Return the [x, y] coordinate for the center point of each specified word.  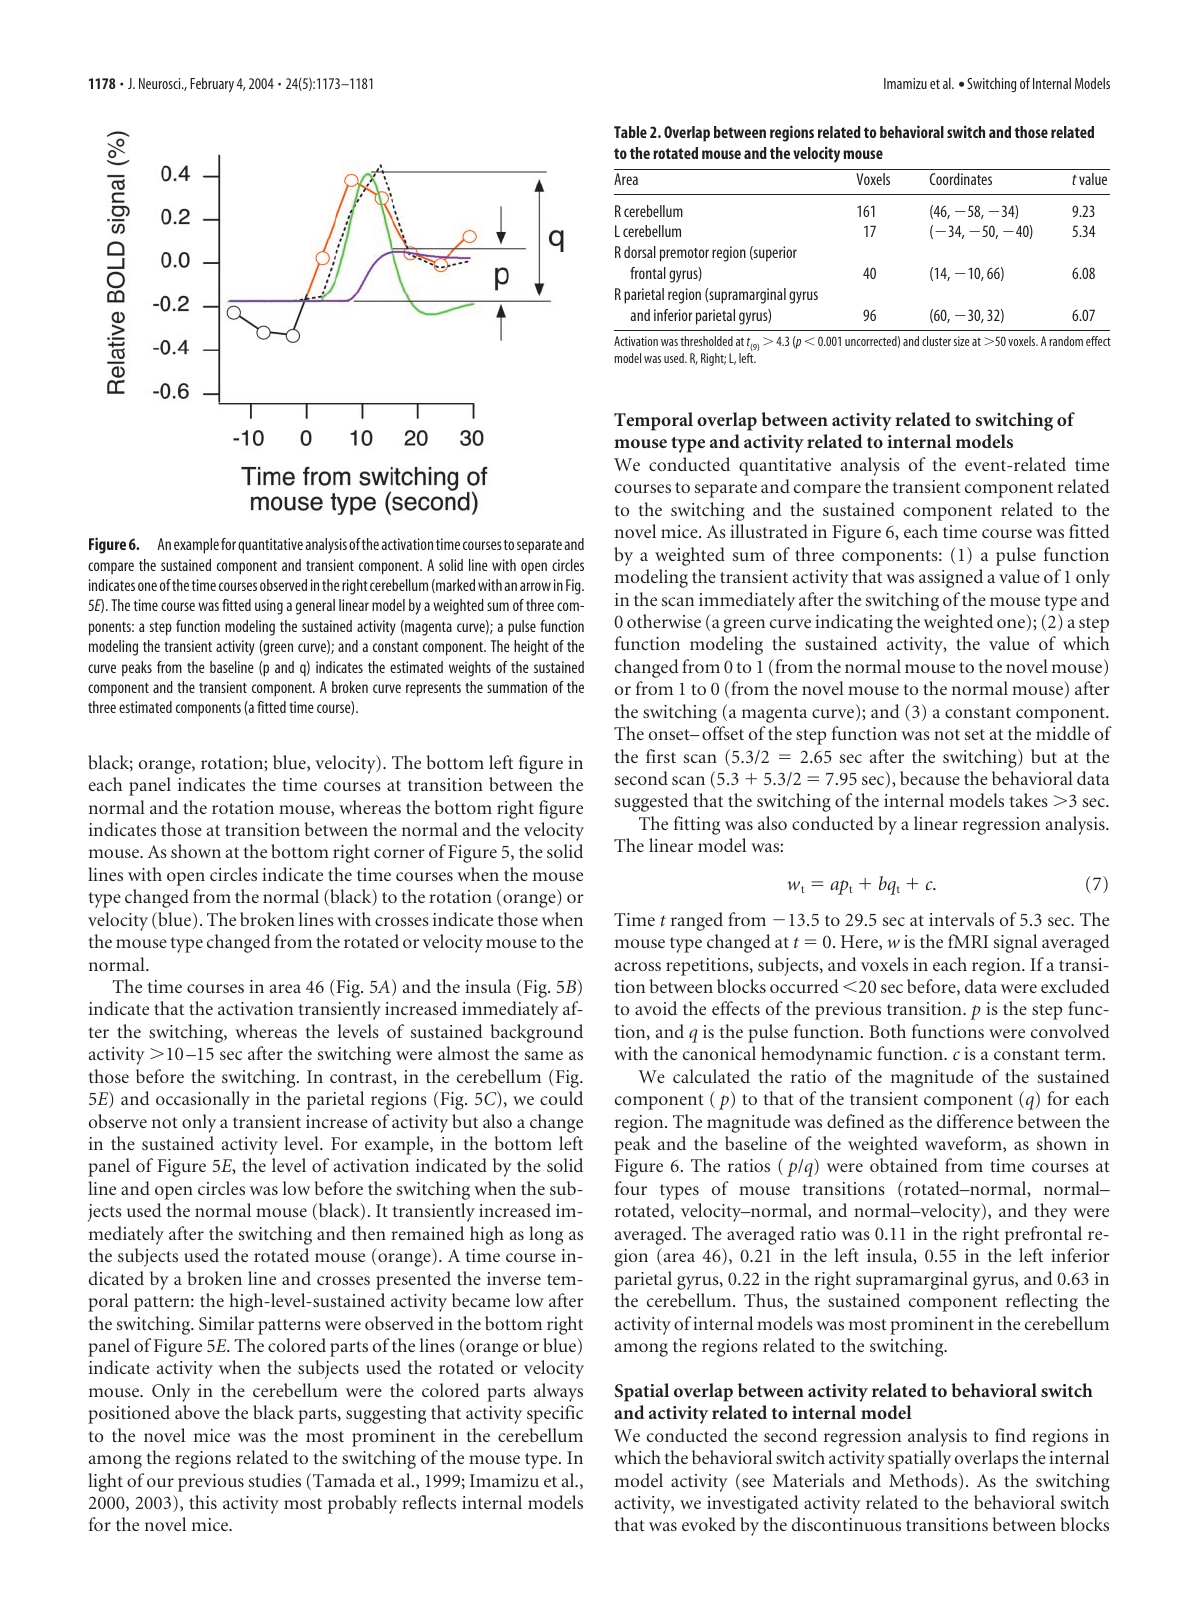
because [930, 778]
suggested [651, 802]
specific [555, 1414]
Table [630, 132]
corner [399, 853]
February [212, 85]
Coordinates [961, 179]
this [203, 1502]
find [1010, 1435]
